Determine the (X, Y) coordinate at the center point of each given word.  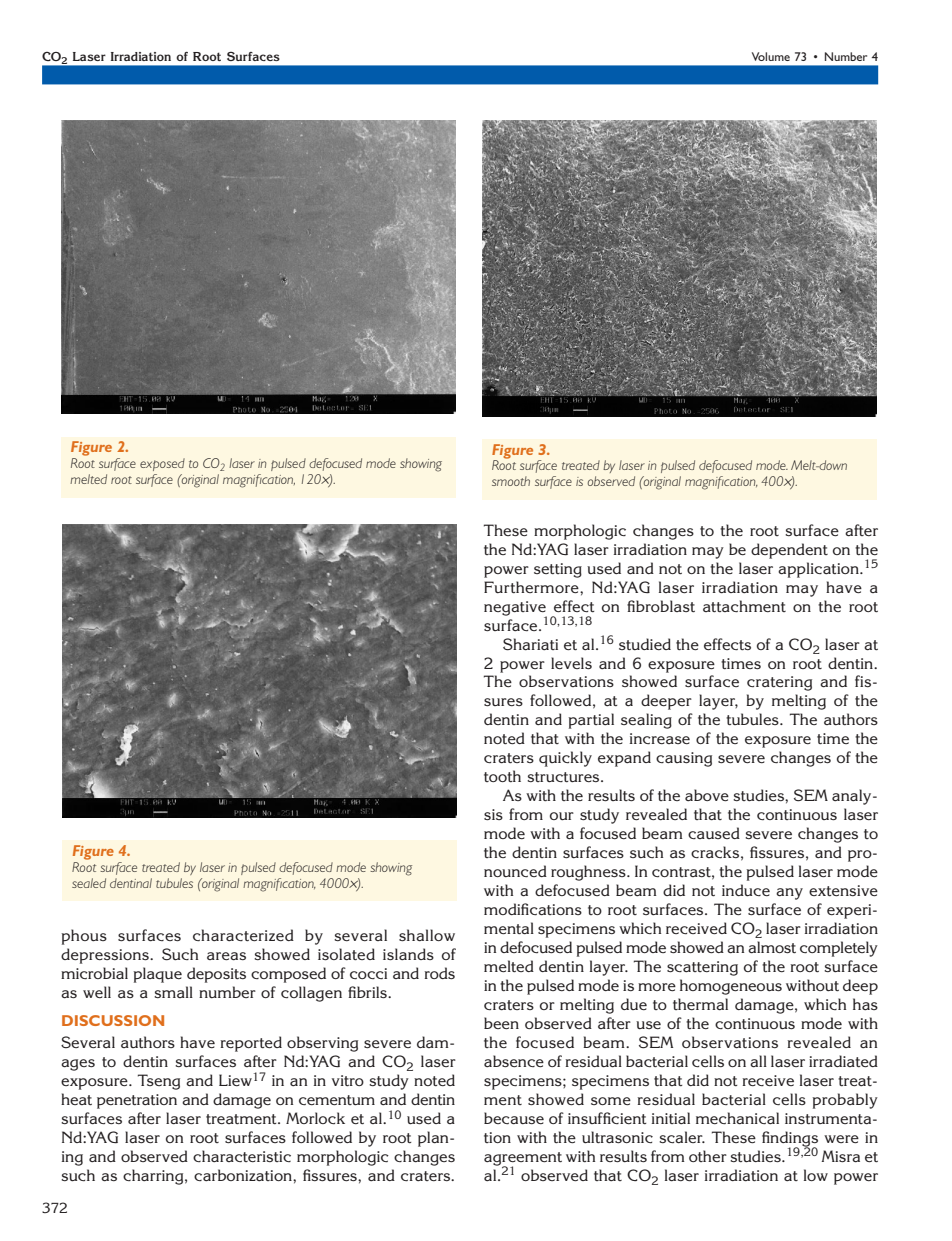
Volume (771, 56)
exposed (162, 464)
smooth (511, 481)
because (514, 1118)
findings (790, 1140)
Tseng (159, 1082)
